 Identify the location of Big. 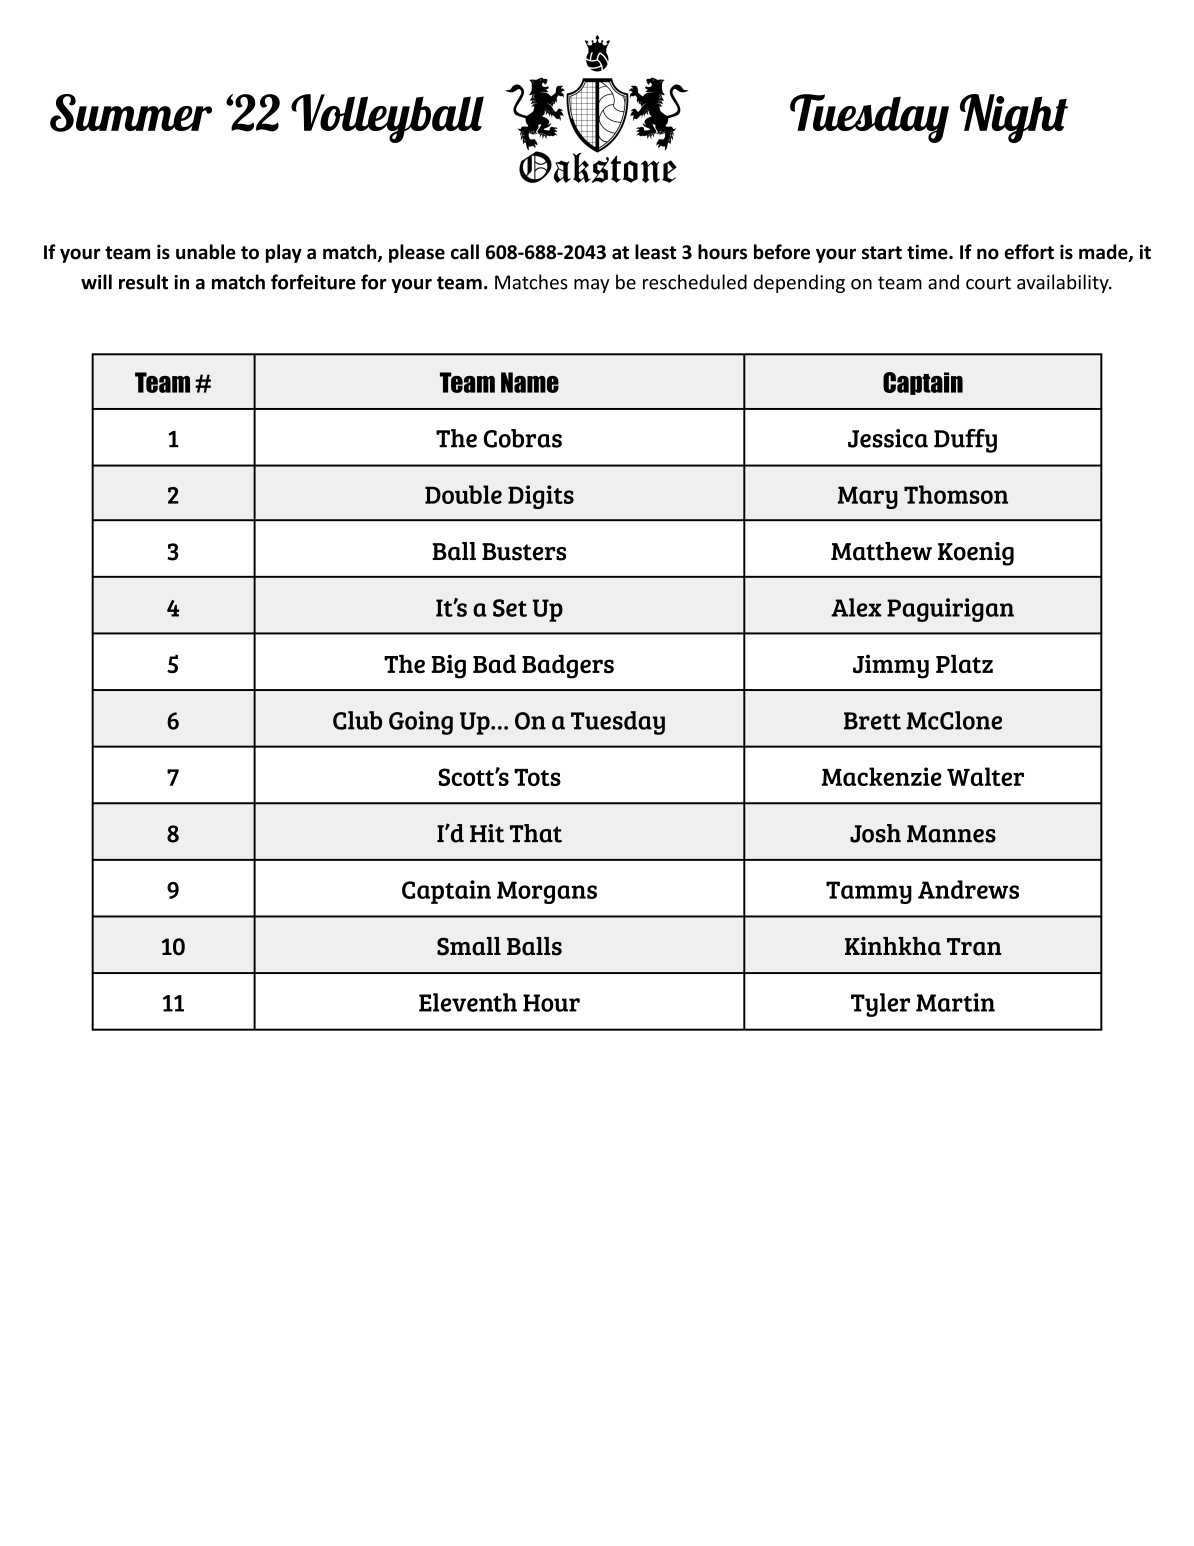
(448, 666).
